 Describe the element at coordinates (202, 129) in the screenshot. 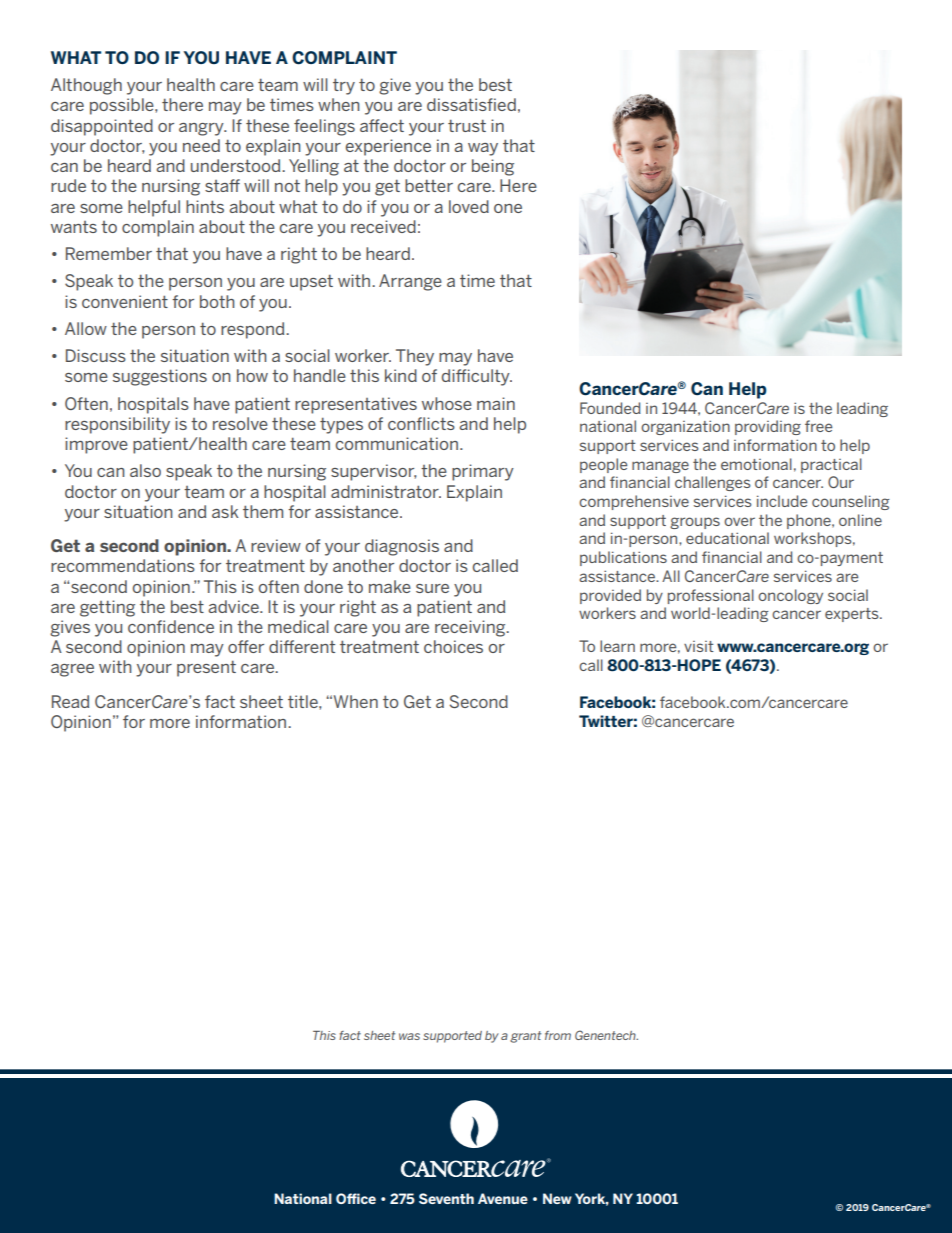

I see `angry` at that location.
